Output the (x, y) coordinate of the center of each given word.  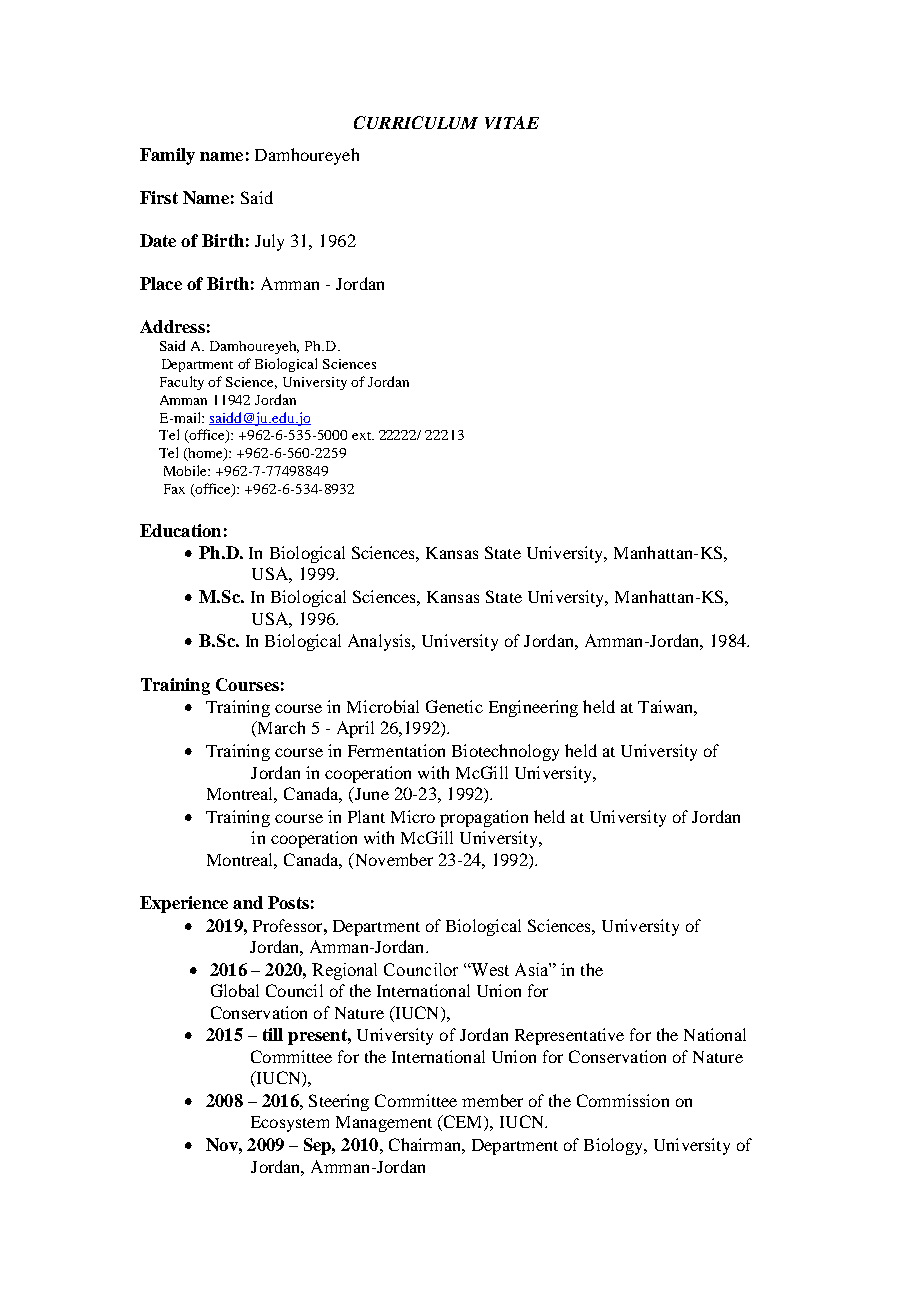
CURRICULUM (416, 122)
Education (180, 530)
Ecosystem (290, 1124)
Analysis (380, 642)
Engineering (533, 708)
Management (384, 1124)
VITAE (512, 122)
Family (167, 156)
